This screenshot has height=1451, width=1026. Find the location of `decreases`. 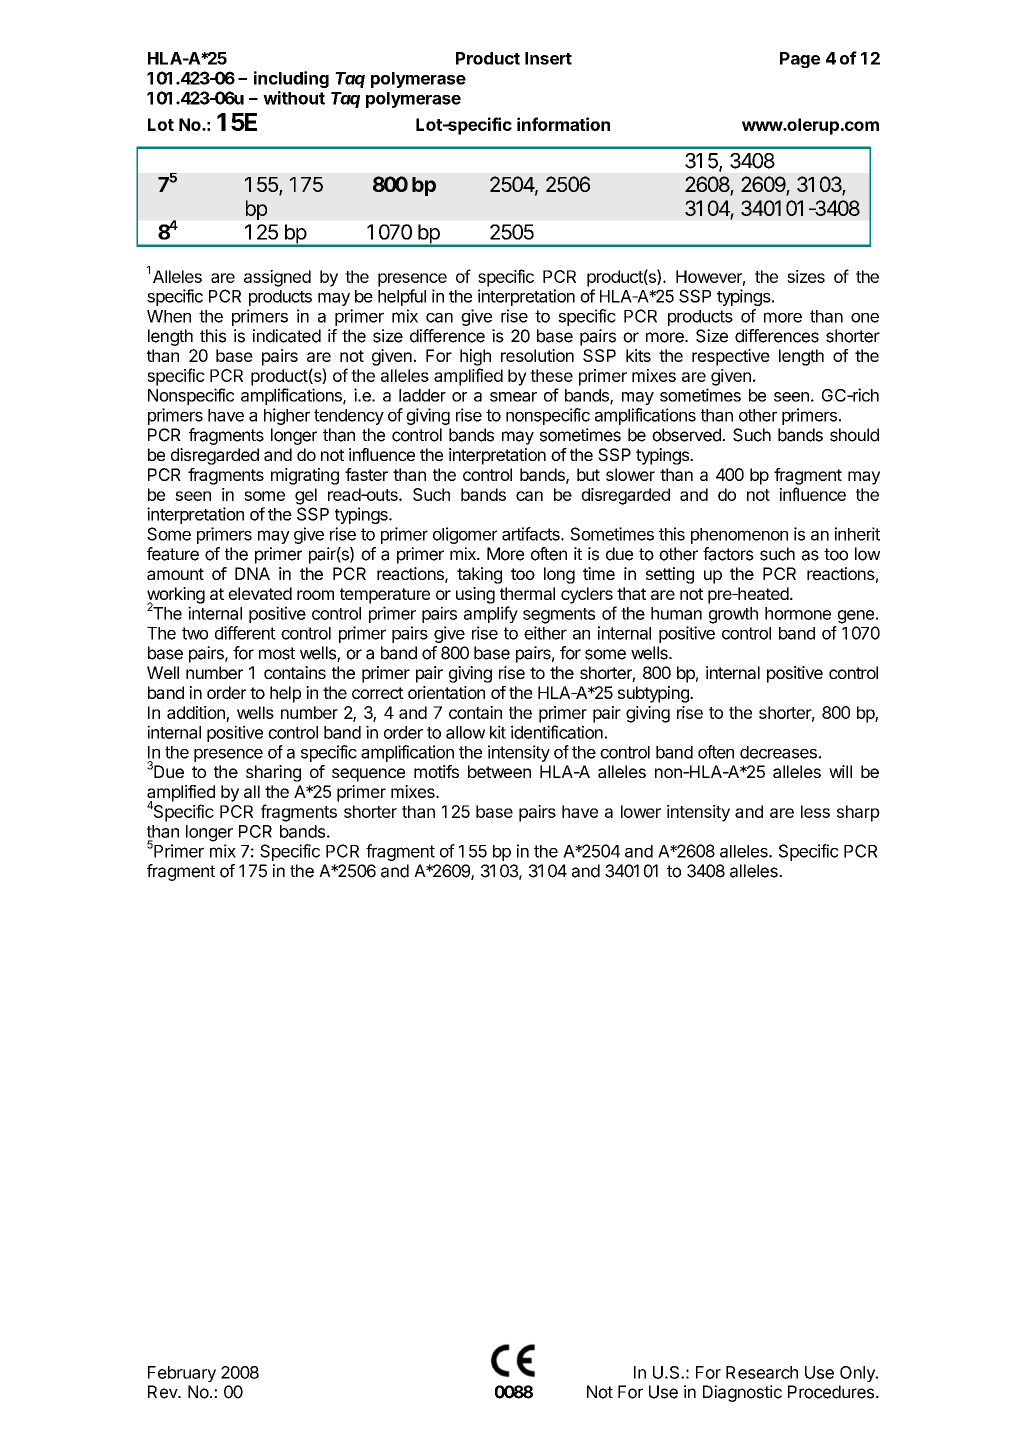

decreases is located at coordinates (779, 752).
